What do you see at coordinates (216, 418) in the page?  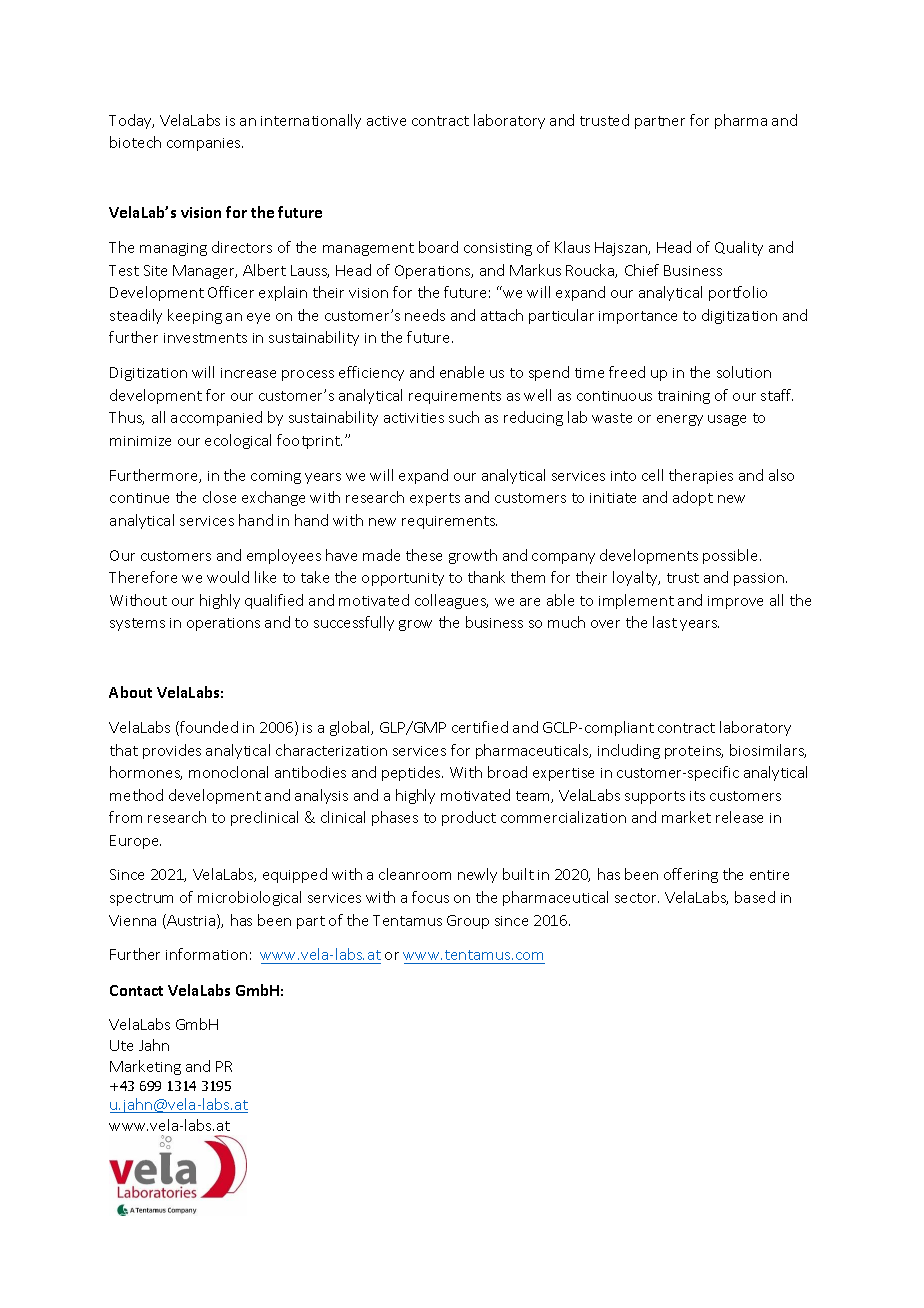 I see `accompanied` at bounding box center [216, 418].
